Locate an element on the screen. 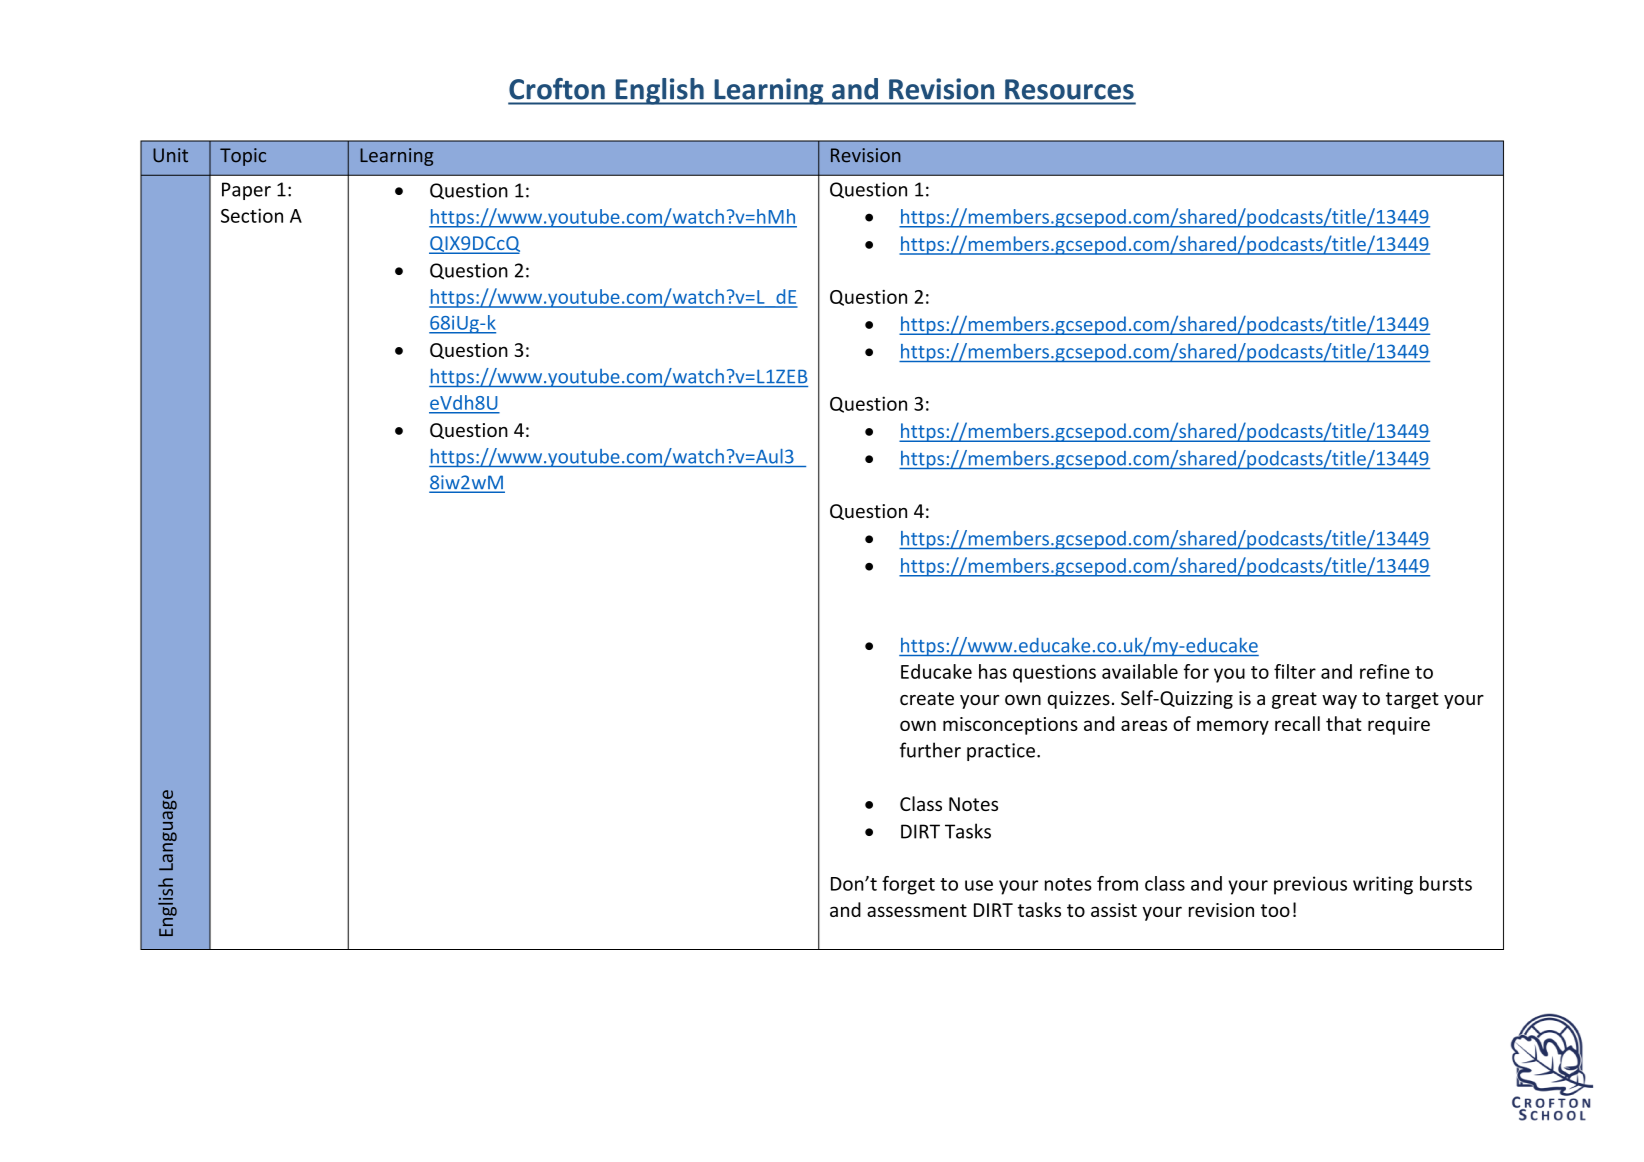 The width and height of the screenshot is (1644, 1162). previous is located at coordinates (1310, 885).
